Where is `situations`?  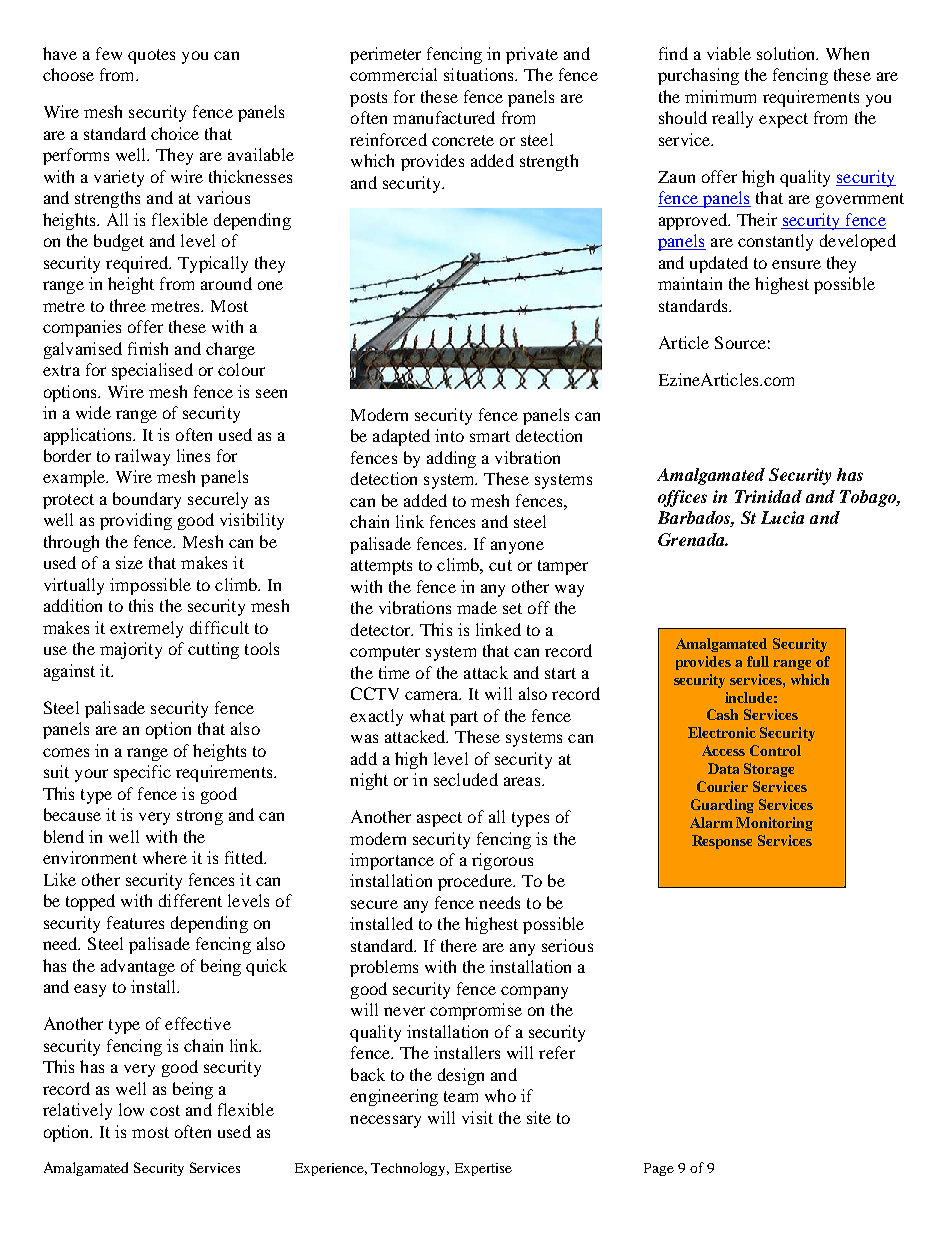
situations is located at coordinates (480, 74).
